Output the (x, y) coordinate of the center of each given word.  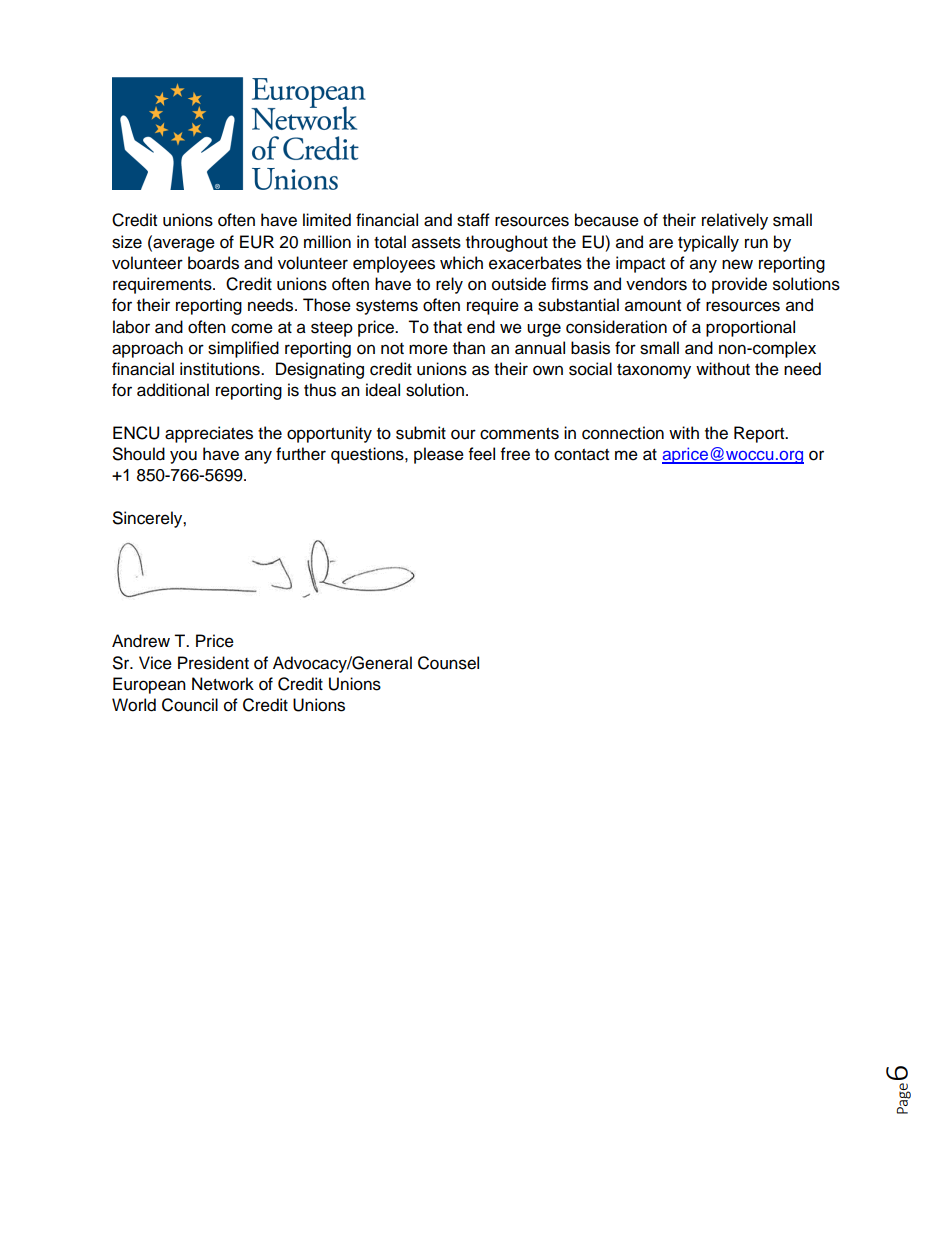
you (183, 457)
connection (623, 433)
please (439, 455)
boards (213, 263)
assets (436, 243)
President (213, 663)
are (661, 243)
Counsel (448, 663)
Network (223, 684)
